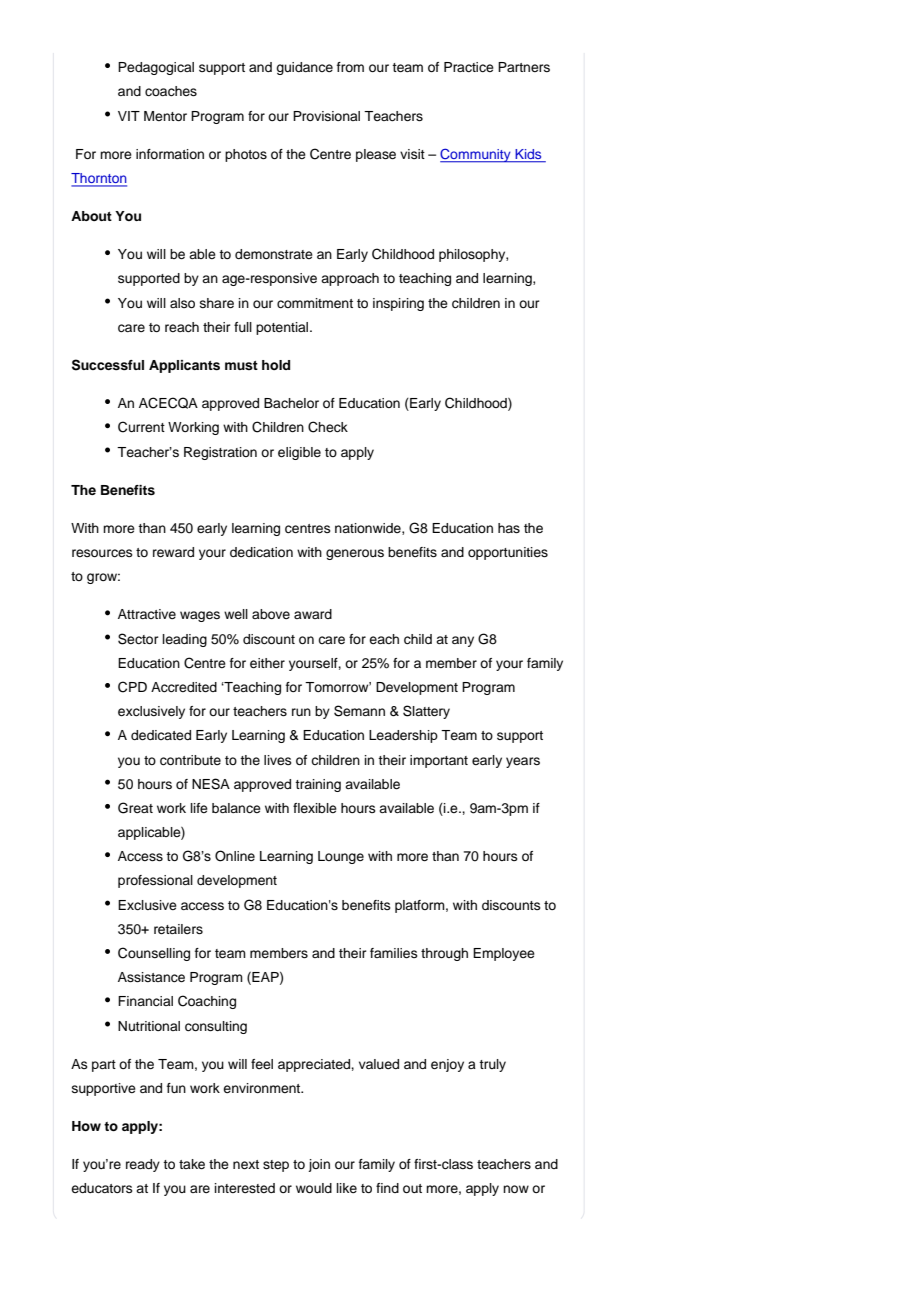 The width and height of the document is (924, 1308). Describe the element at coordinates (504, 954) in the document. I see `Employee` at that location.
